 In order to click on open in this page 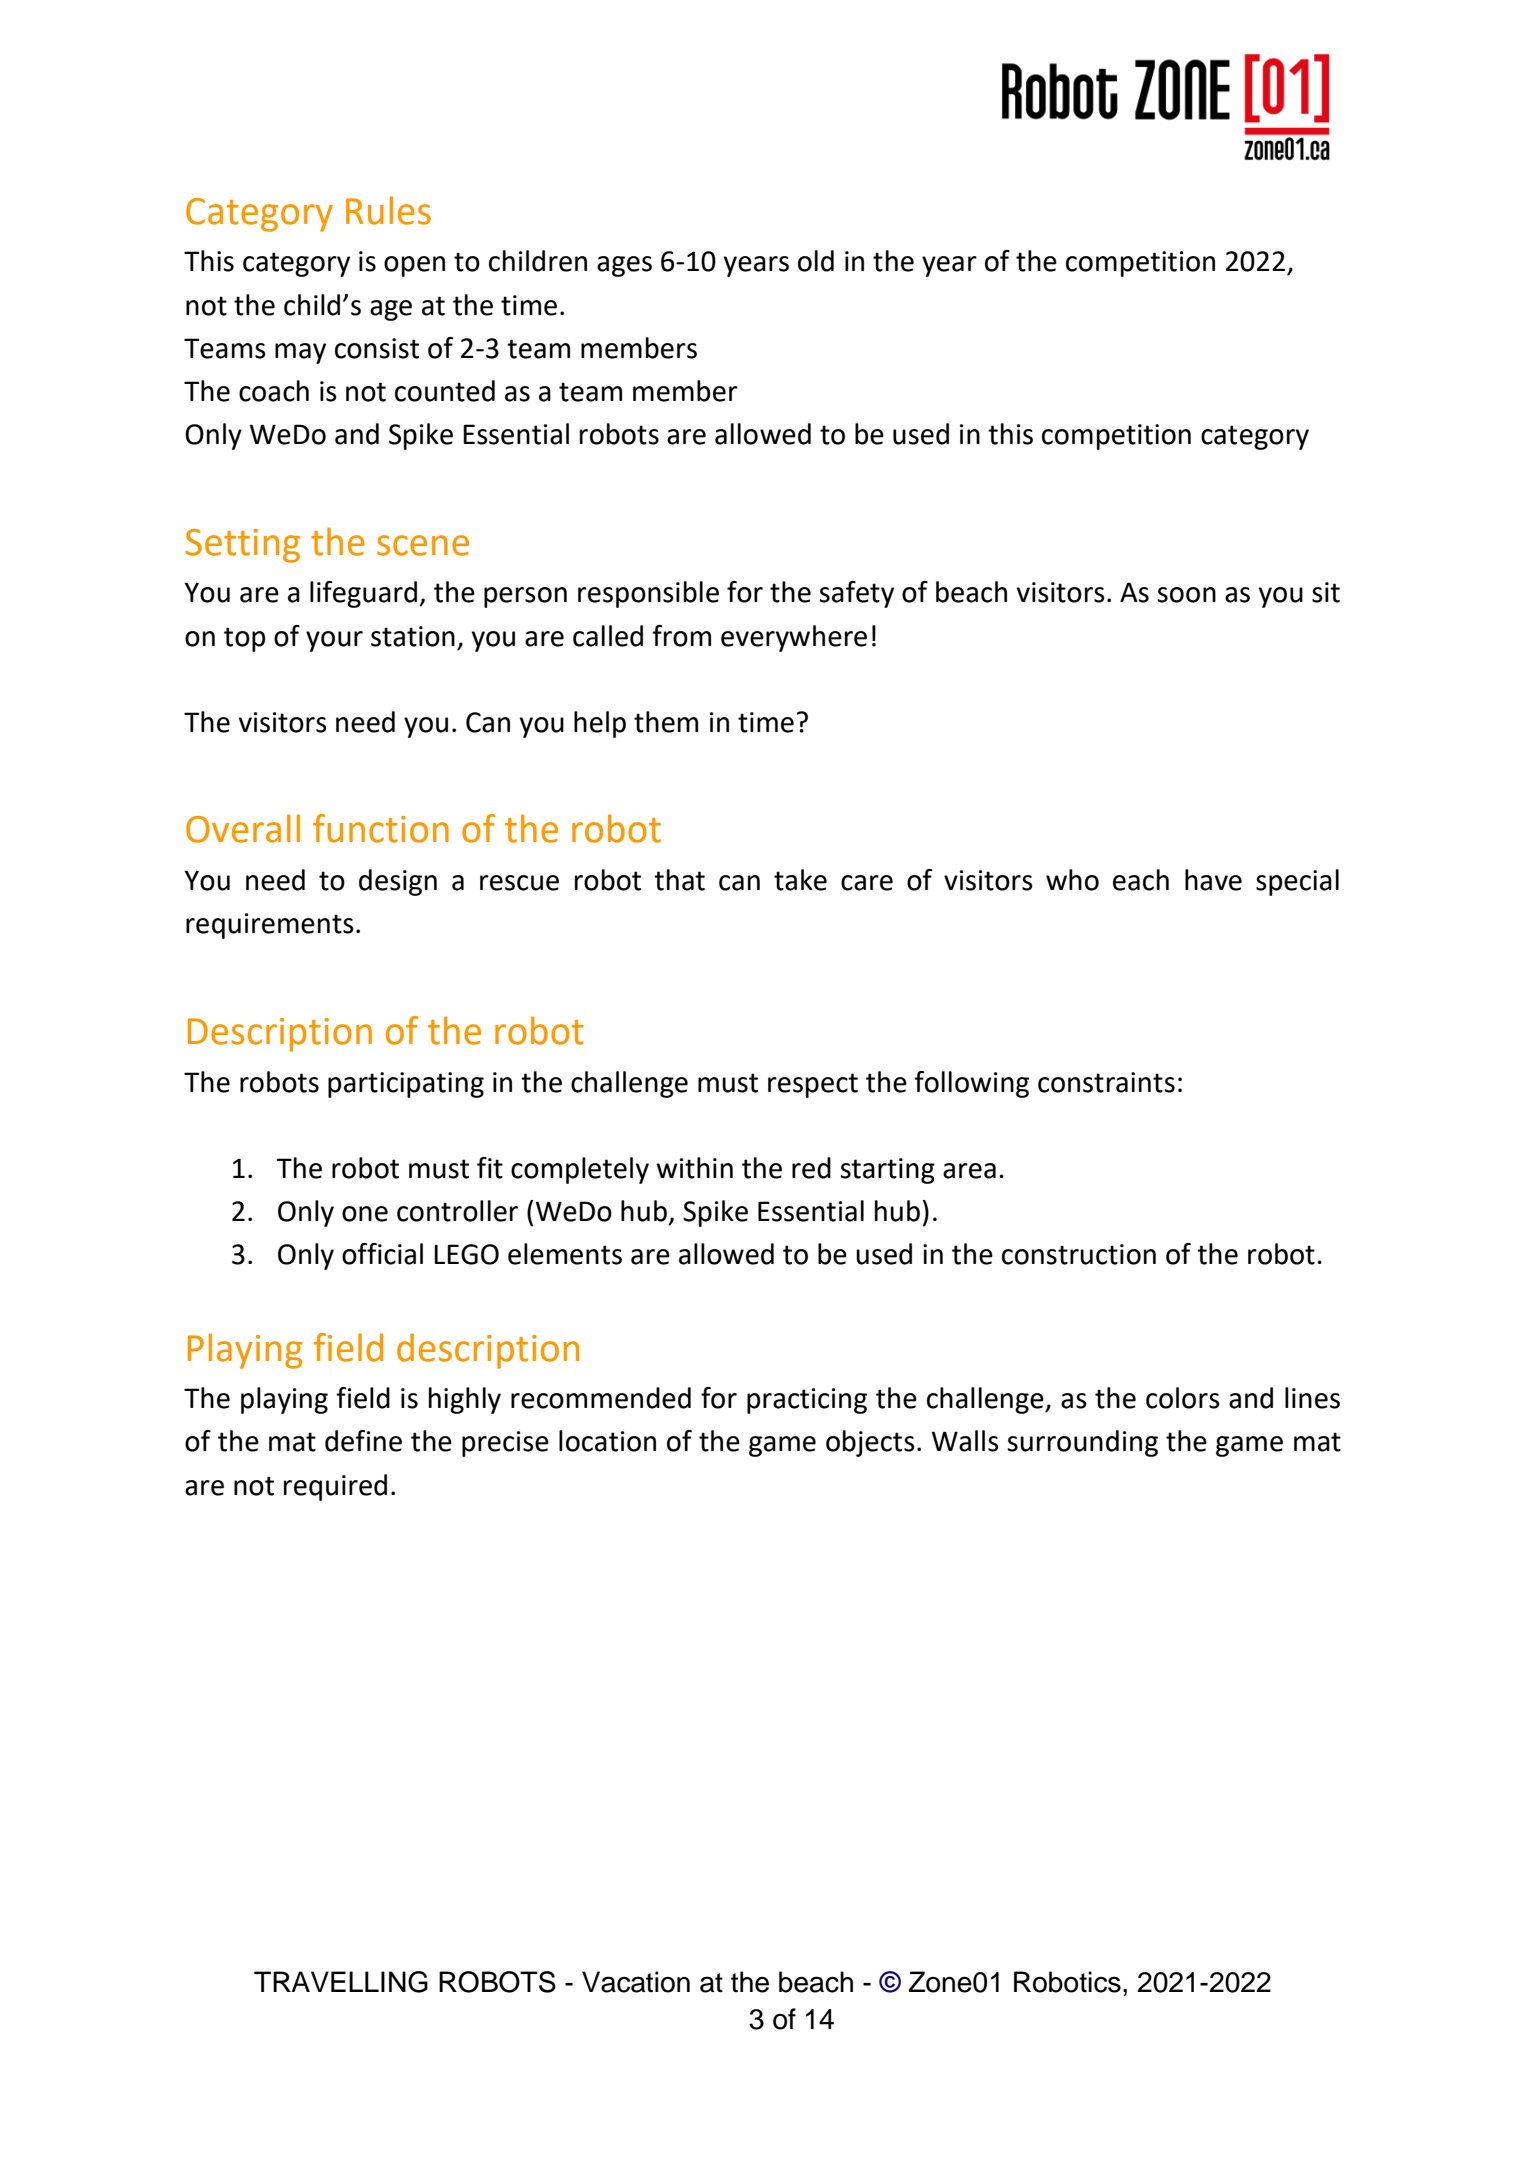, I will do `click(414, 266)`.
